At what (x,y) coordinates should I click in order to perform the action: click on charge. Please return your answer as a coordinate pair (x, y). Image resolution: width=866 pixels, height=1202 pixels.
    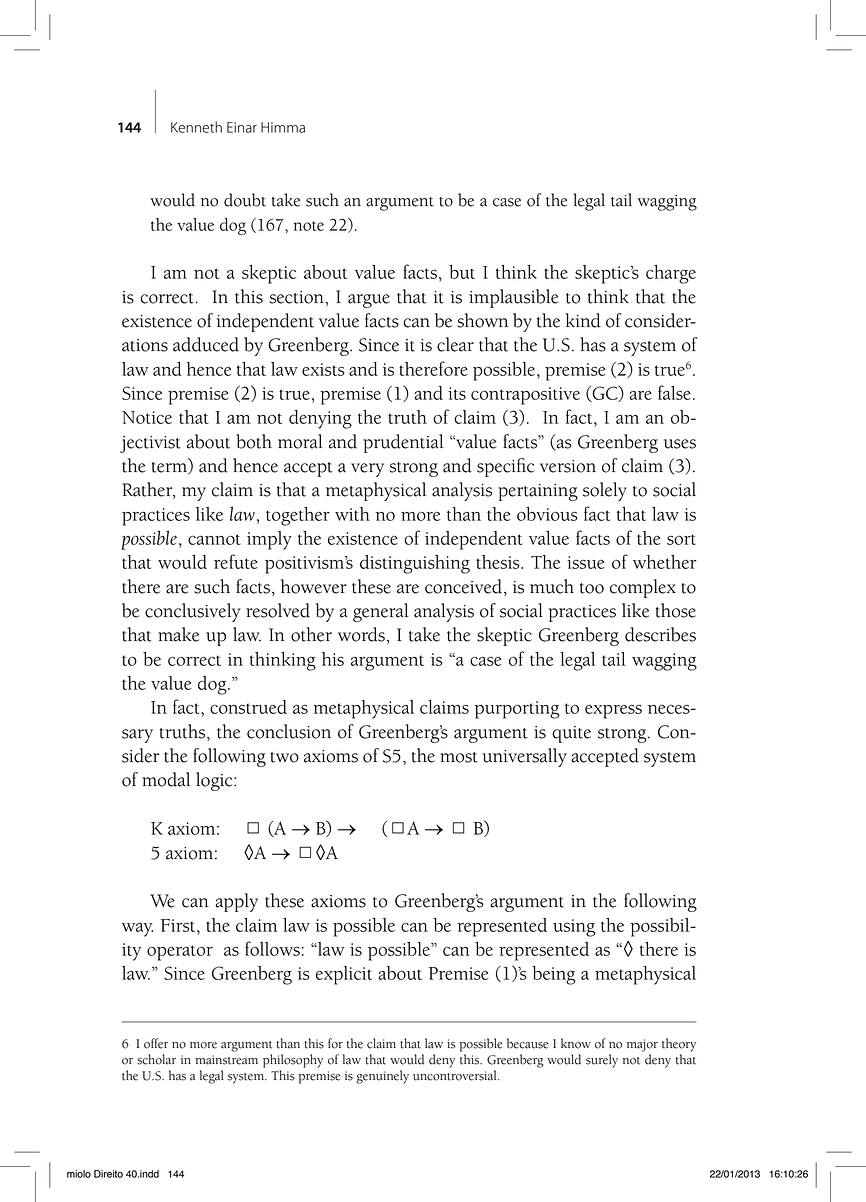
    Looking at the image, I should click on (671, 274).
